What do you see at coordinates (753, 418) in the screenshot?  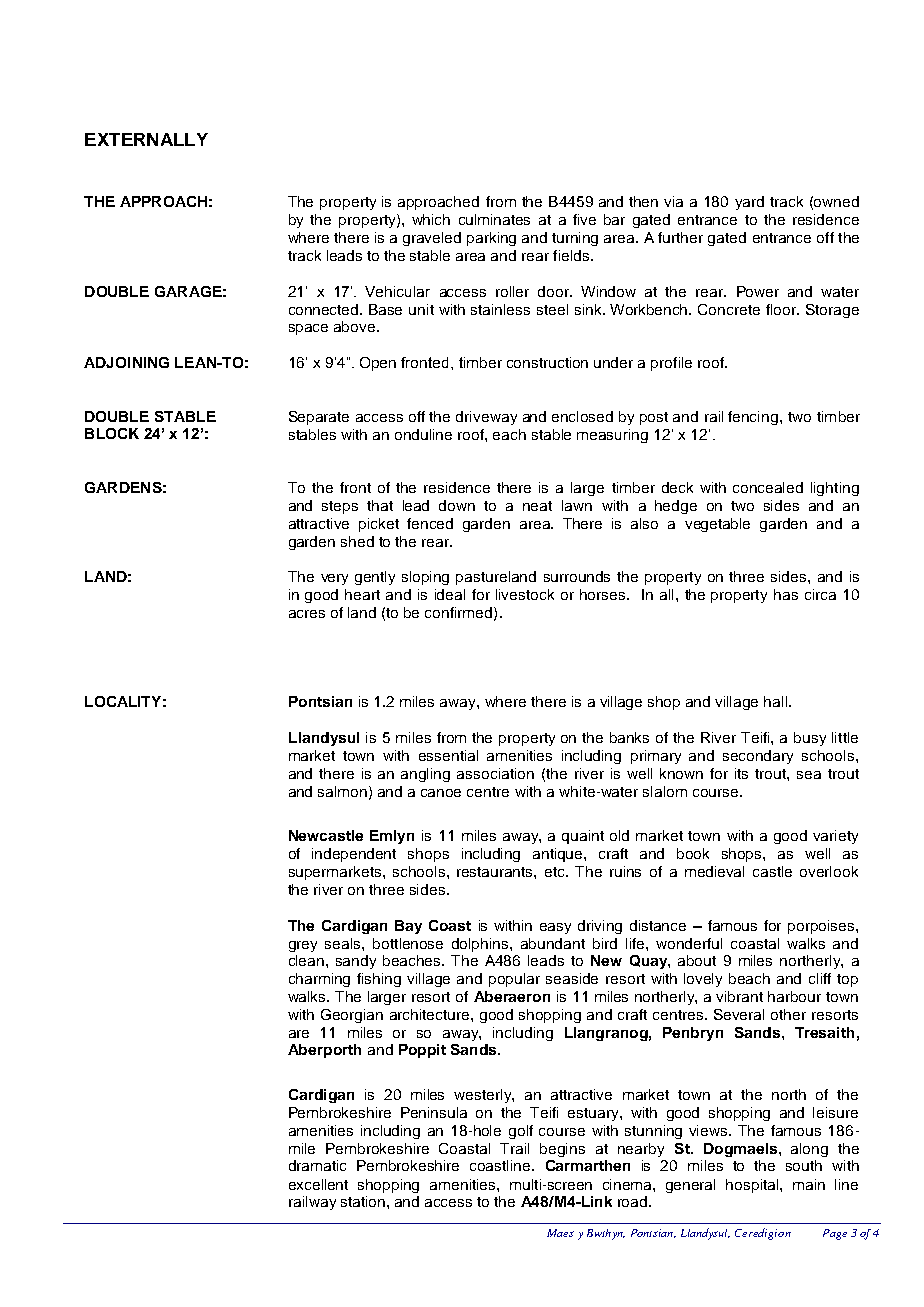 I see `fencing` at bounding box center [753, 418].
